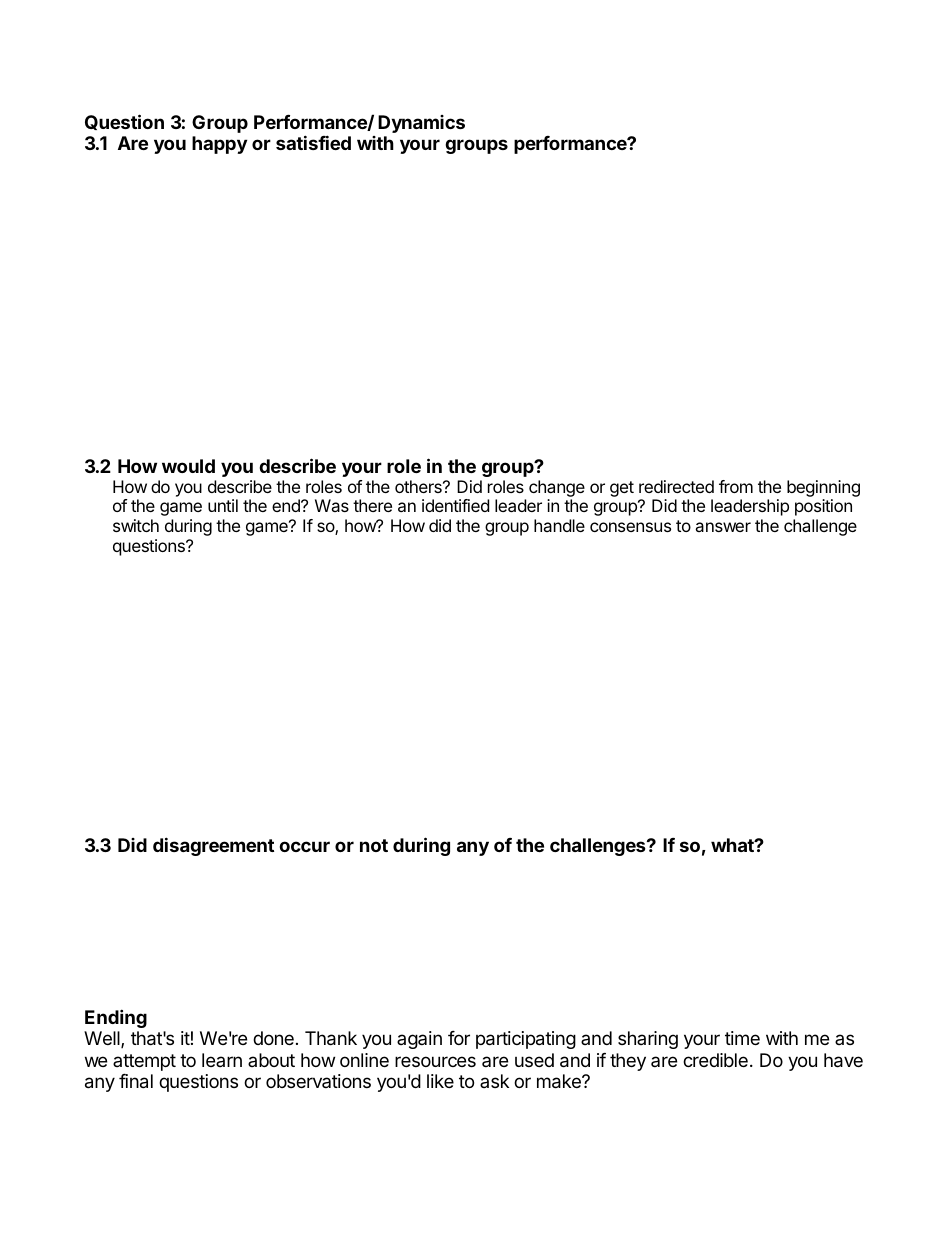 The height and width of the screenshot is (1233, 952). I want to click on time, so click(742, 1038).
